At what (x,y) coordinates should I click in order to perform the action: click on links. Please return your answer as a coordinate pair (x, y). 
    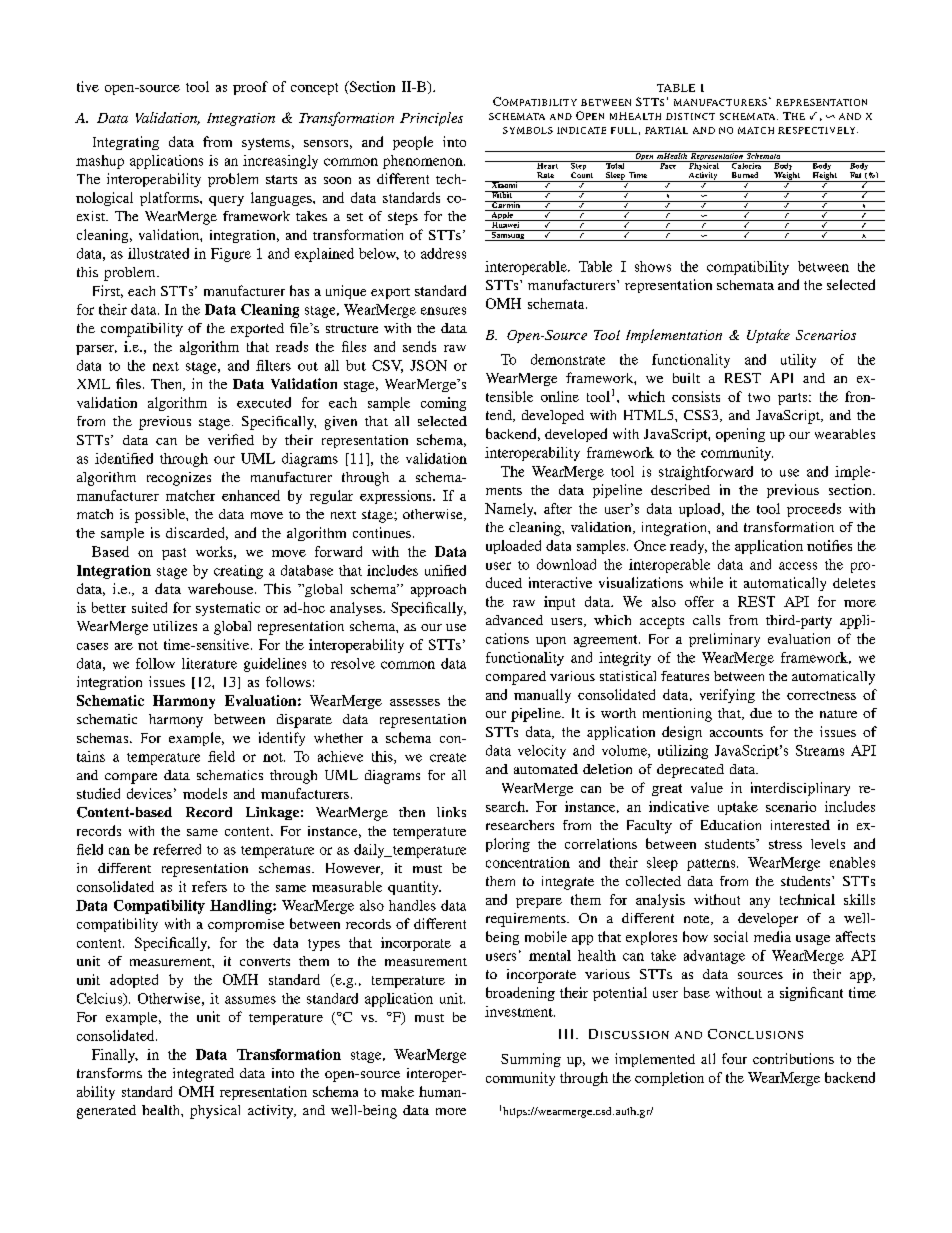
    Looking at the image, I should click on (451, 812).
